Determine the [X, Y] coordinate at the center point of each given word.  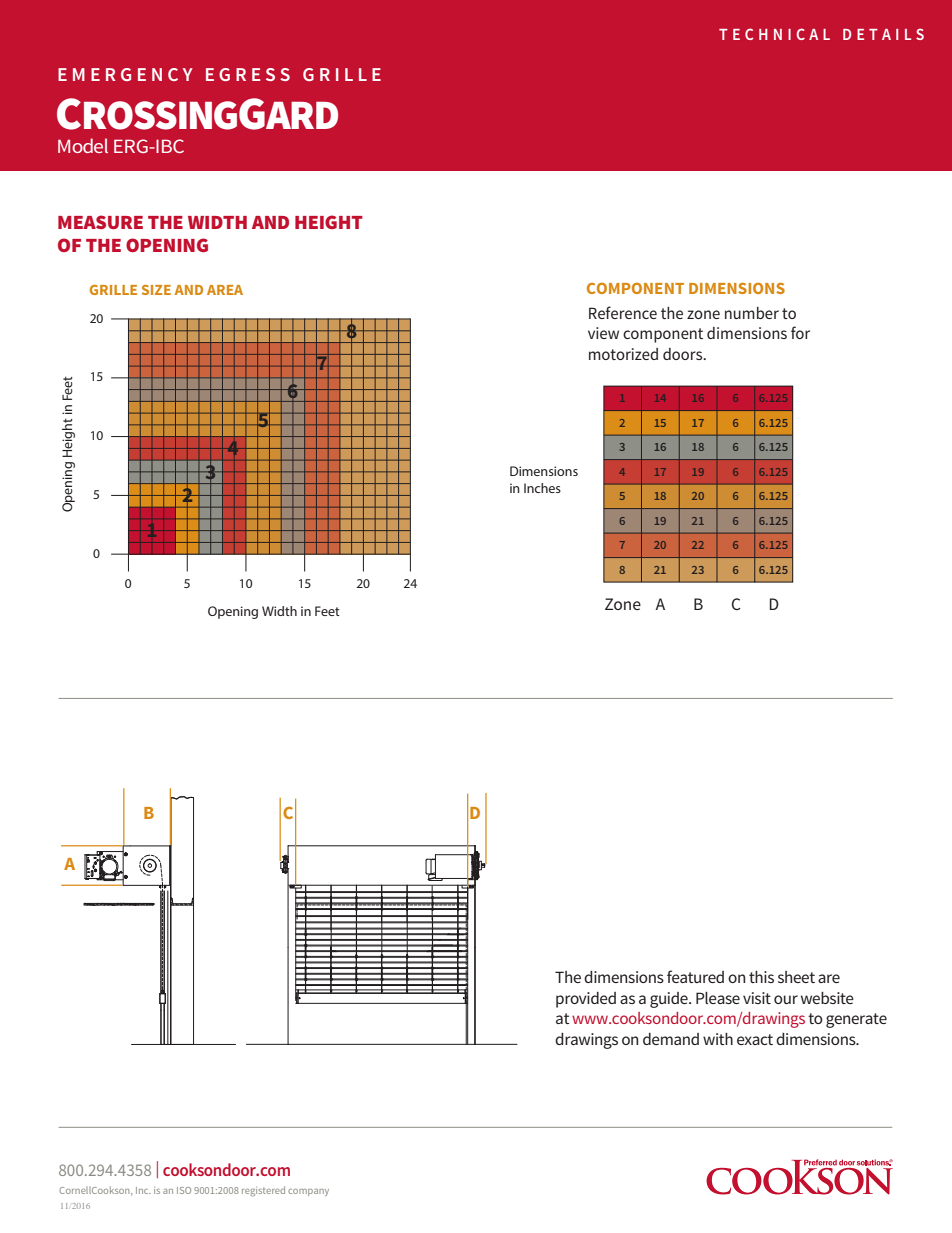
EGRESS [248, 74]
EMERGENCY [125, 74]
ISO [184, 1190]
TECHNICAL [774, 34]
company [308, 1192]
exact [755, 1039]
